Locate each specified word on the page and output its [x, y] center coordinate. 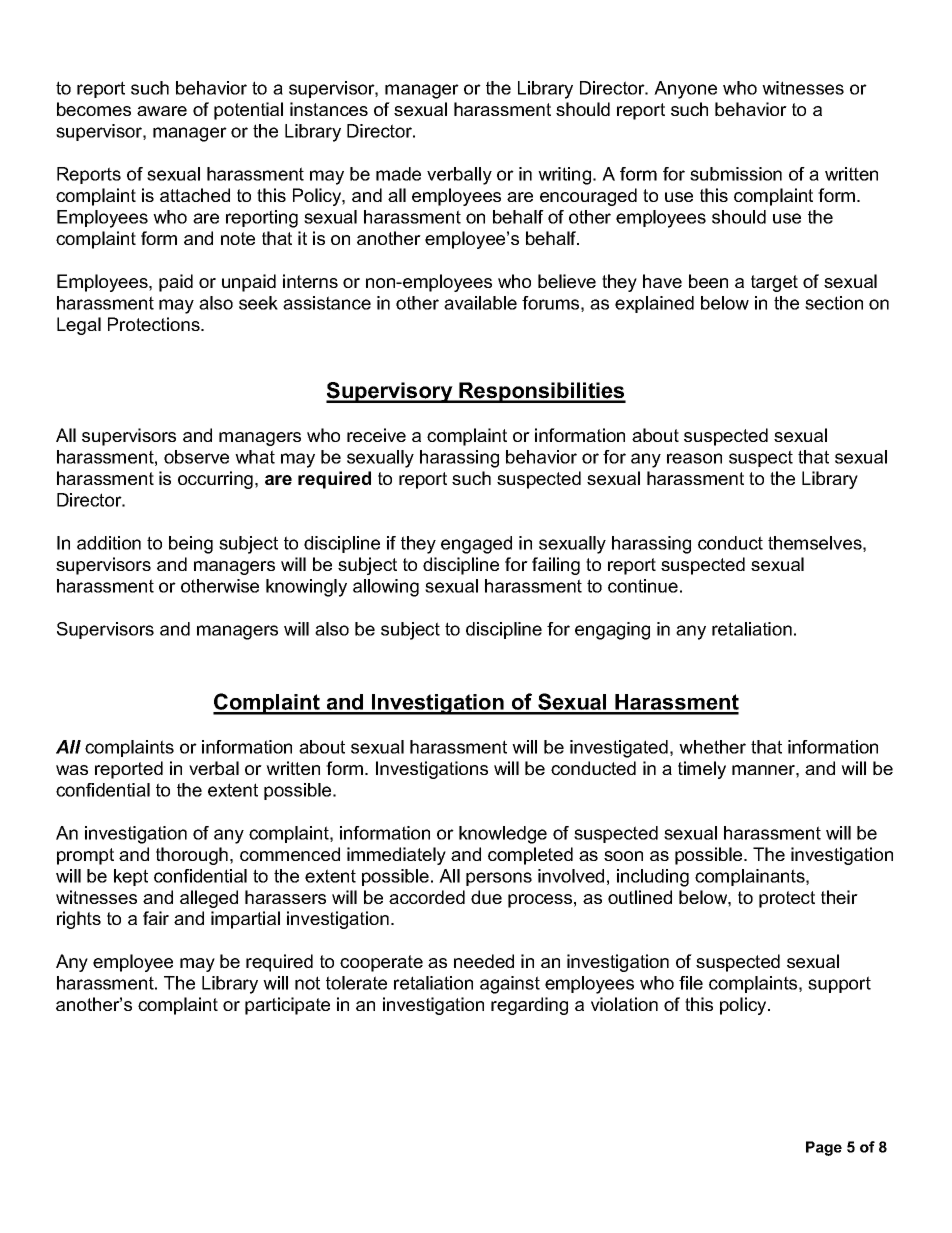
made [398, 174]
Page [824, 1148]
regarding [529, 1006]
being [191, 545]
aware [162, 111]
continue [643, 586]
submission [736, 174]
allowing [386, 588]
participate [287, 1006]
